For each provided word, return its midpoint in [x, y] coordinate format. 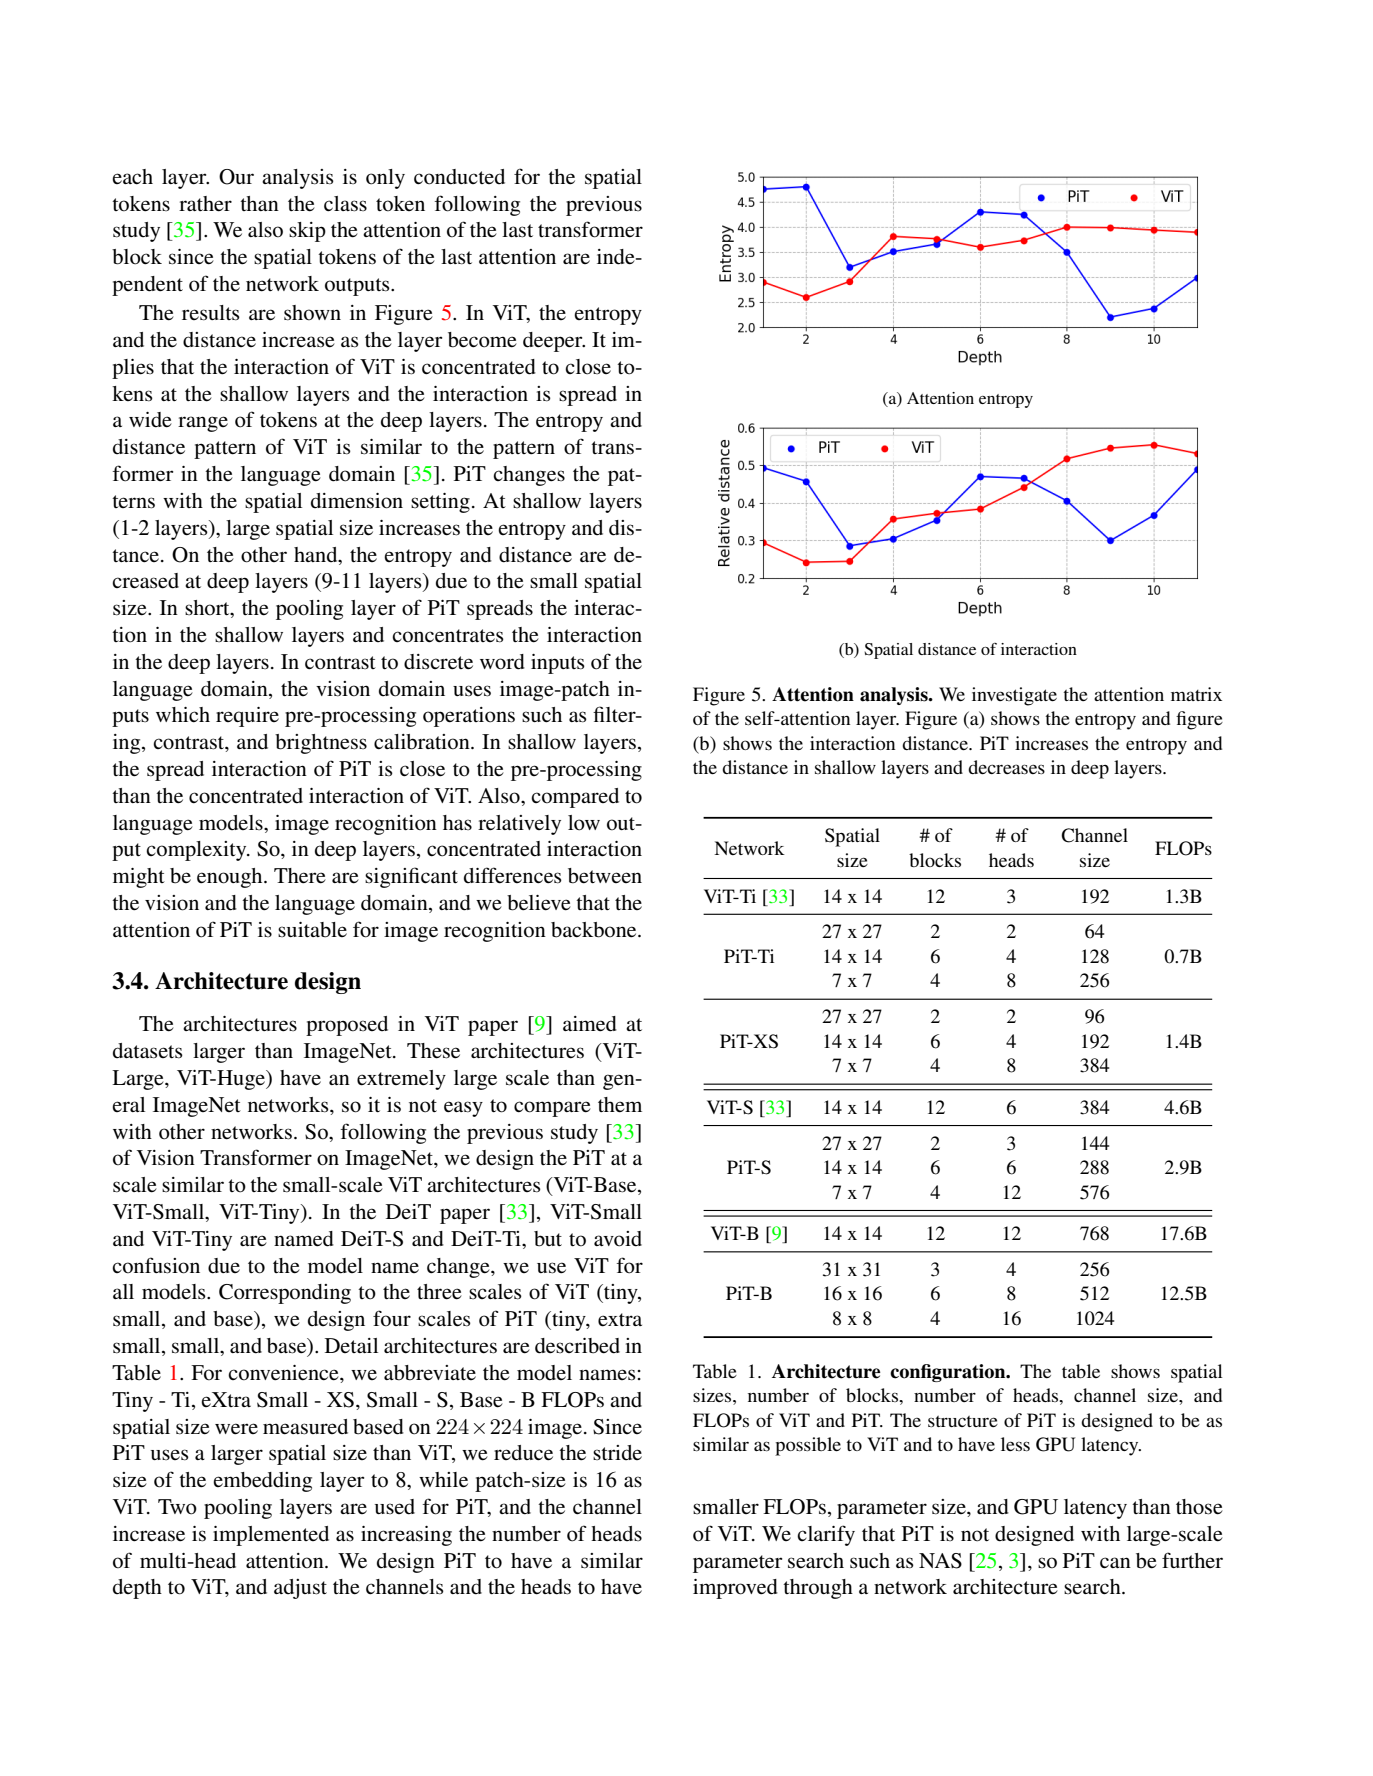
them [620, 1105]
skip [307, 232]
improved [735, 1589]
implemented [271, 1536]
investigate [1014, 696]
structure [963, 1421]
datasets [148, 1051]
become [482, 340]
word [502, 662]
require [247, 717]
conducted [459, 177]
